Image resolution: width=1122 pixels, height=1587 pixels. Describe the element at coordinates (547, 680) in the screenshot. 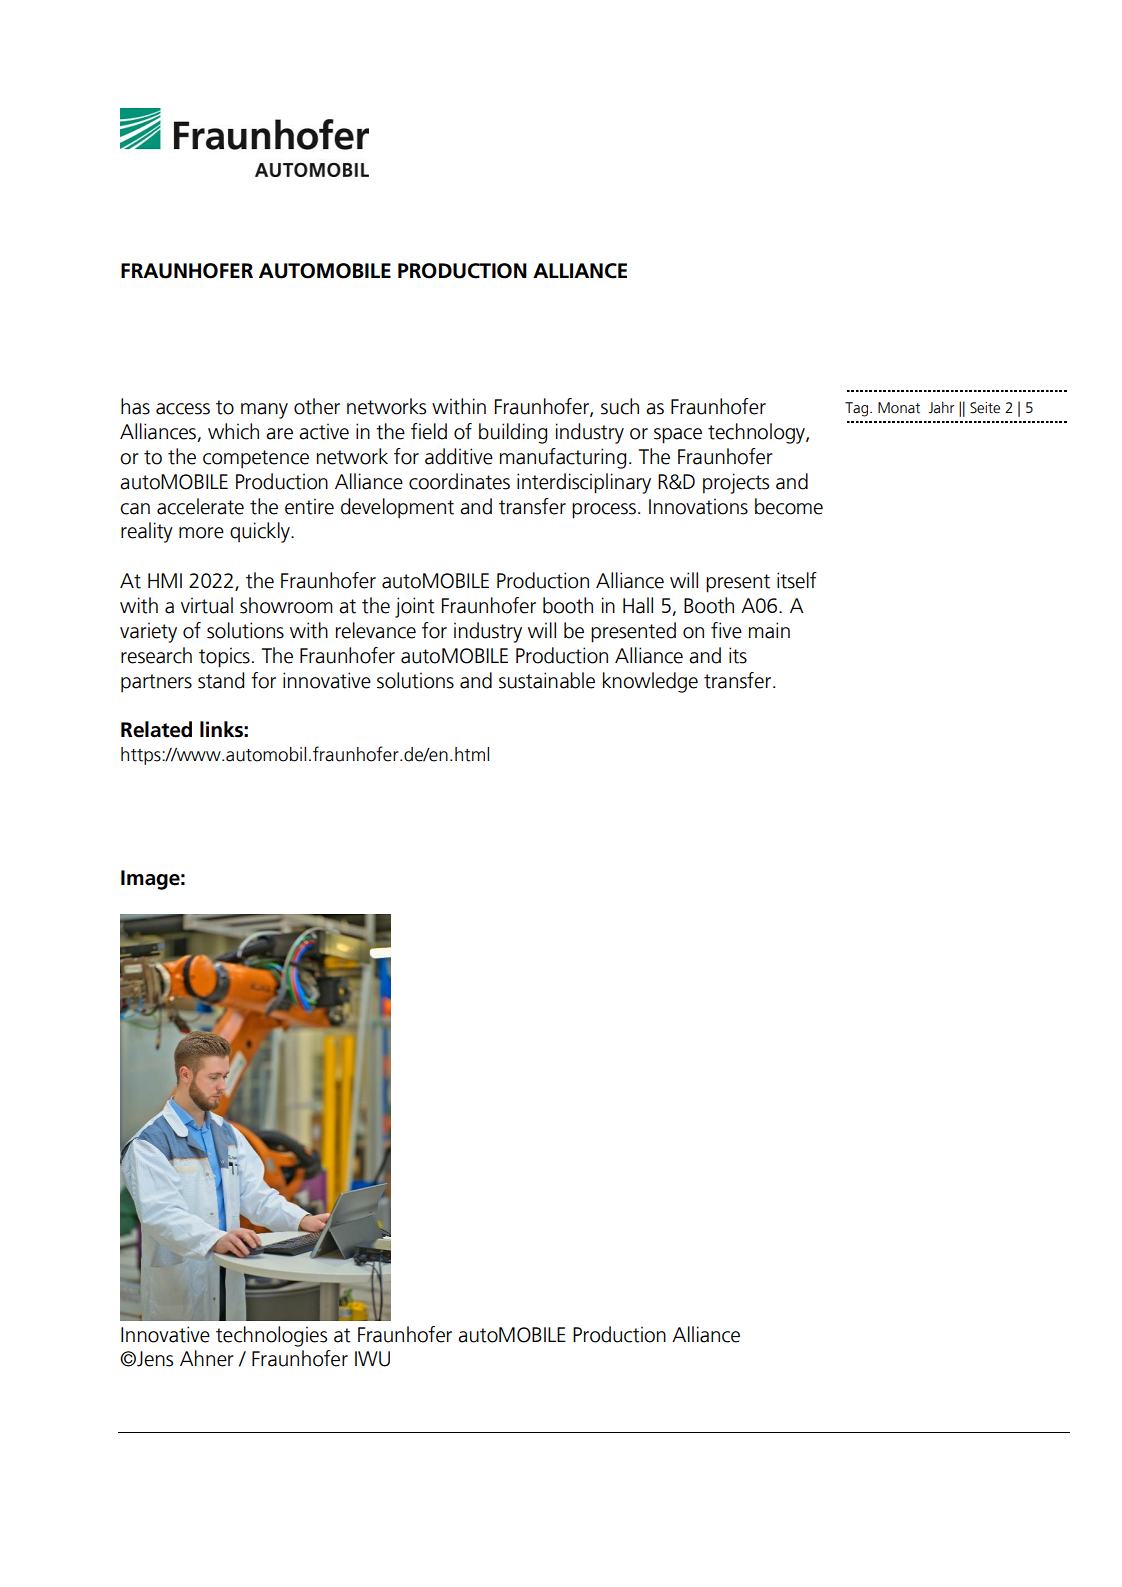

I see `sustainable` at that location.
